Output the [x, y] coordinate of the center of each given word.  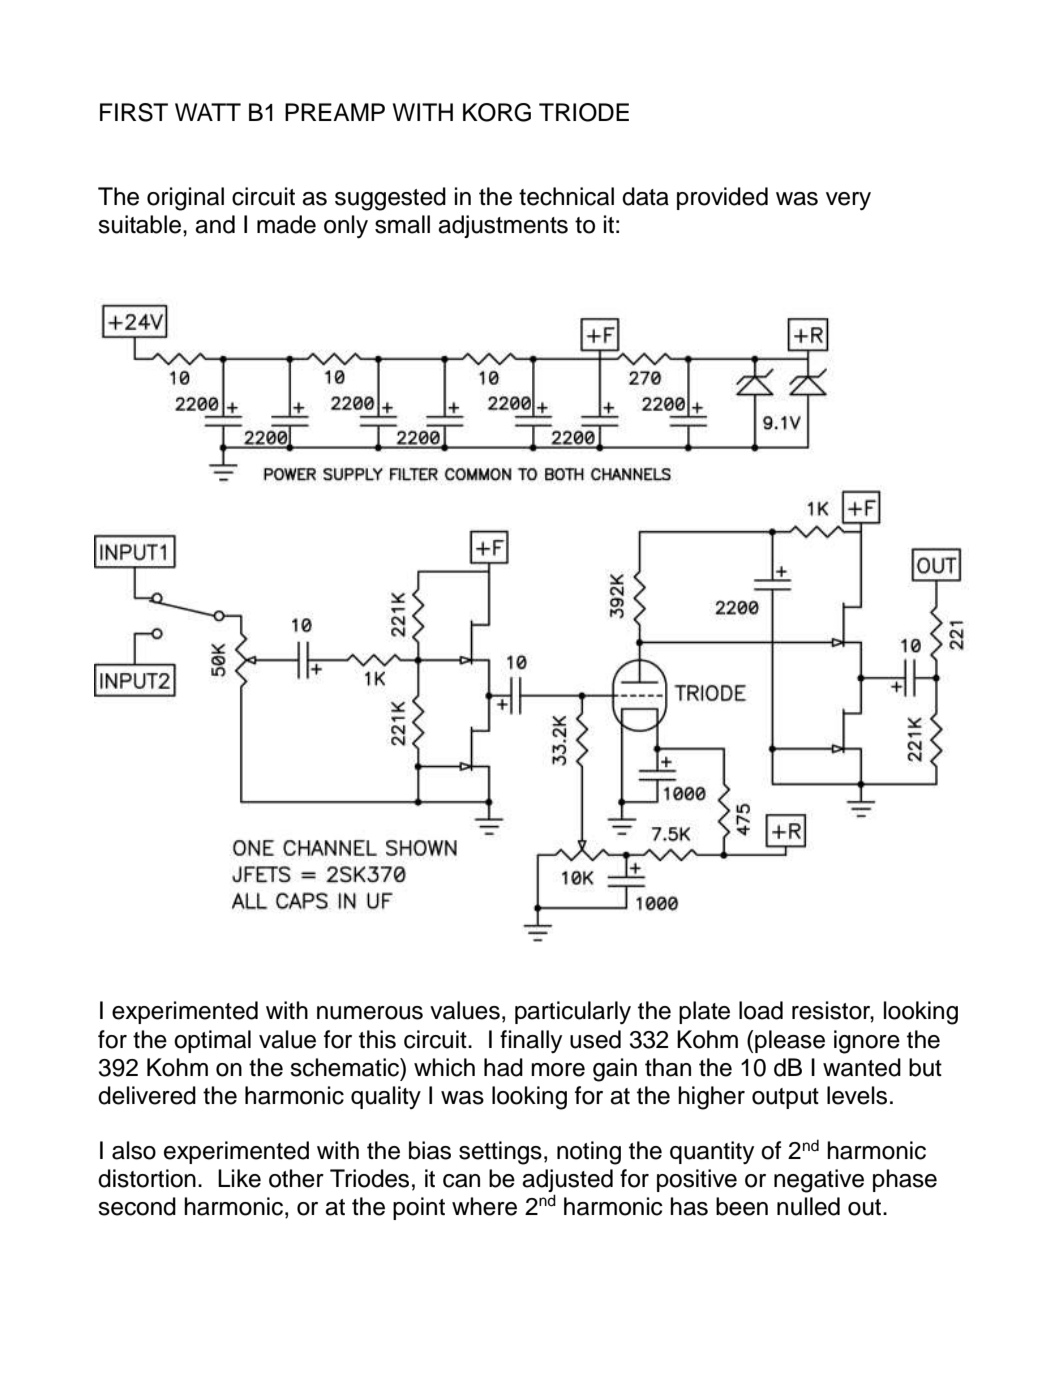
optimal [212, 1041]
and [215, 224]
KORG [497, 112]
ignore [867, 1042]
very [848, 201]
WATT [208, 112]
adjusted [567, 1182]
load [761, 1010]
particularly [573, 1013]
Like [239, 1178]
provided [722, 198]
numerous [370, 1013]
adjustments [503, 226]
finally [531, 1041]
